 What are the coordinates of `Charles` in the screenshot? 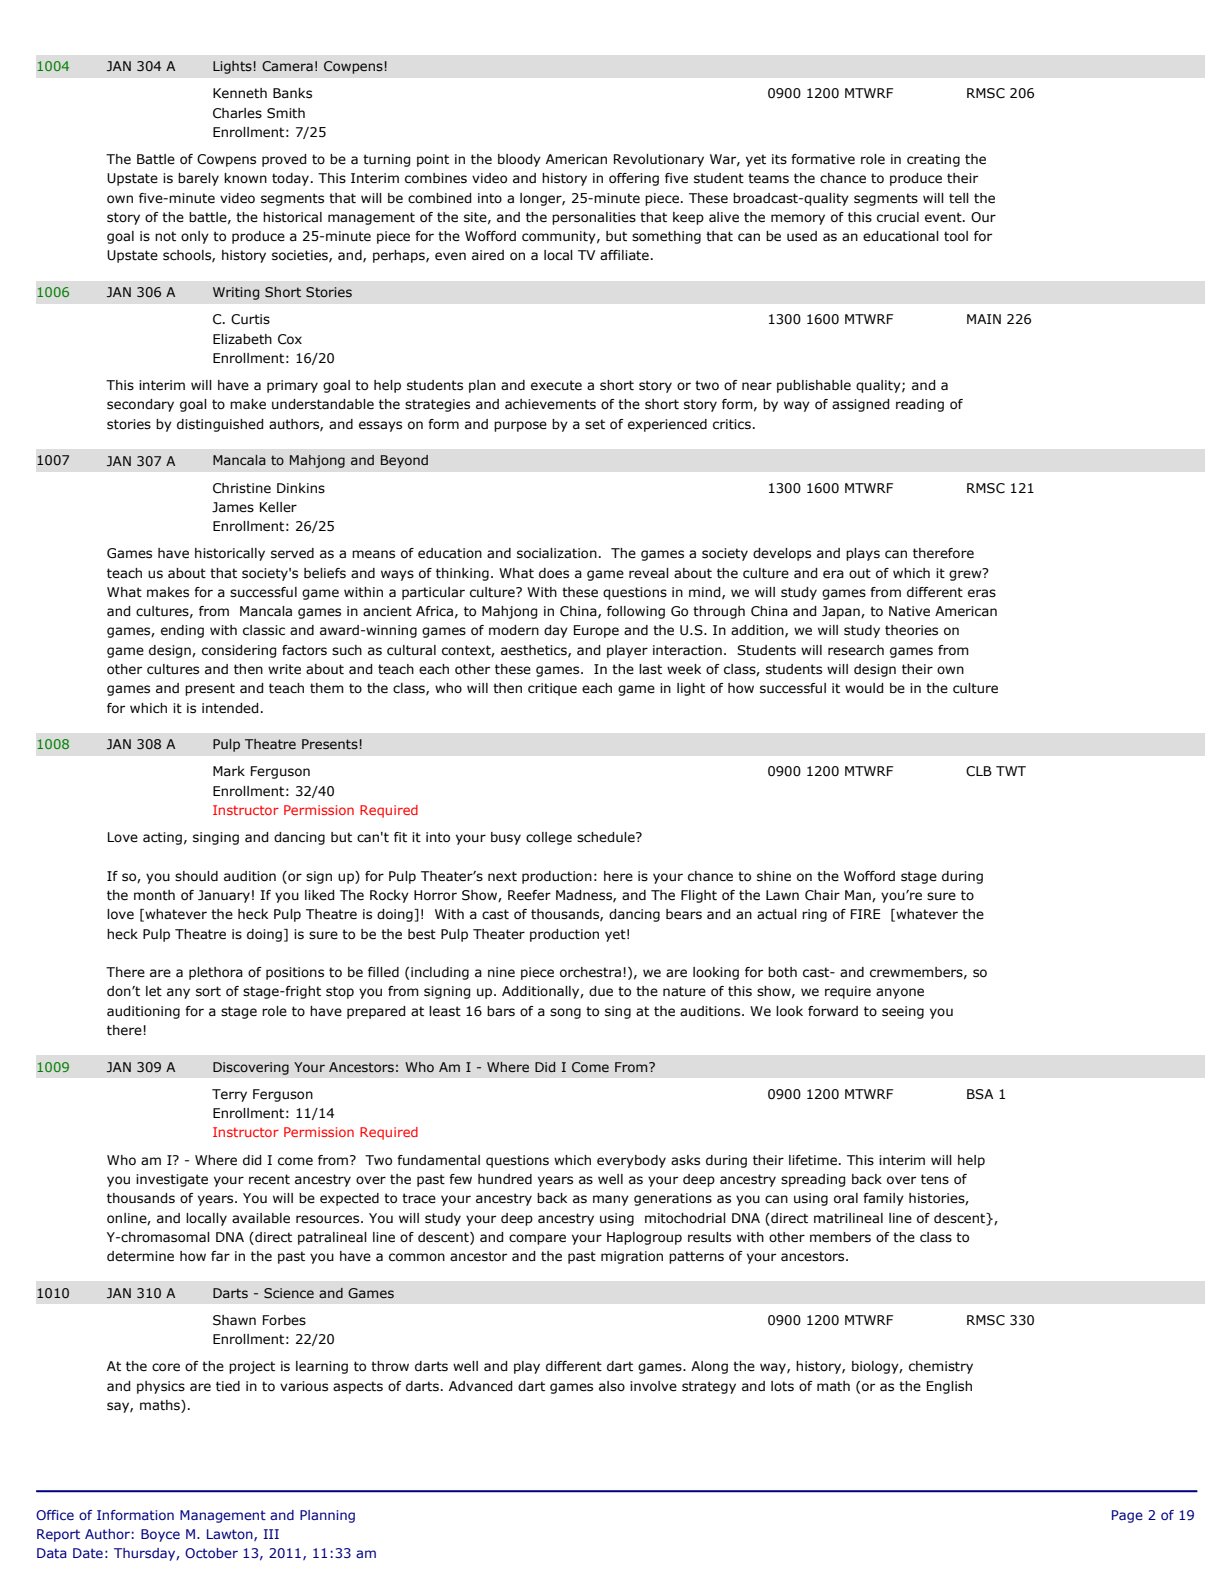 It's located at (237, 113).
